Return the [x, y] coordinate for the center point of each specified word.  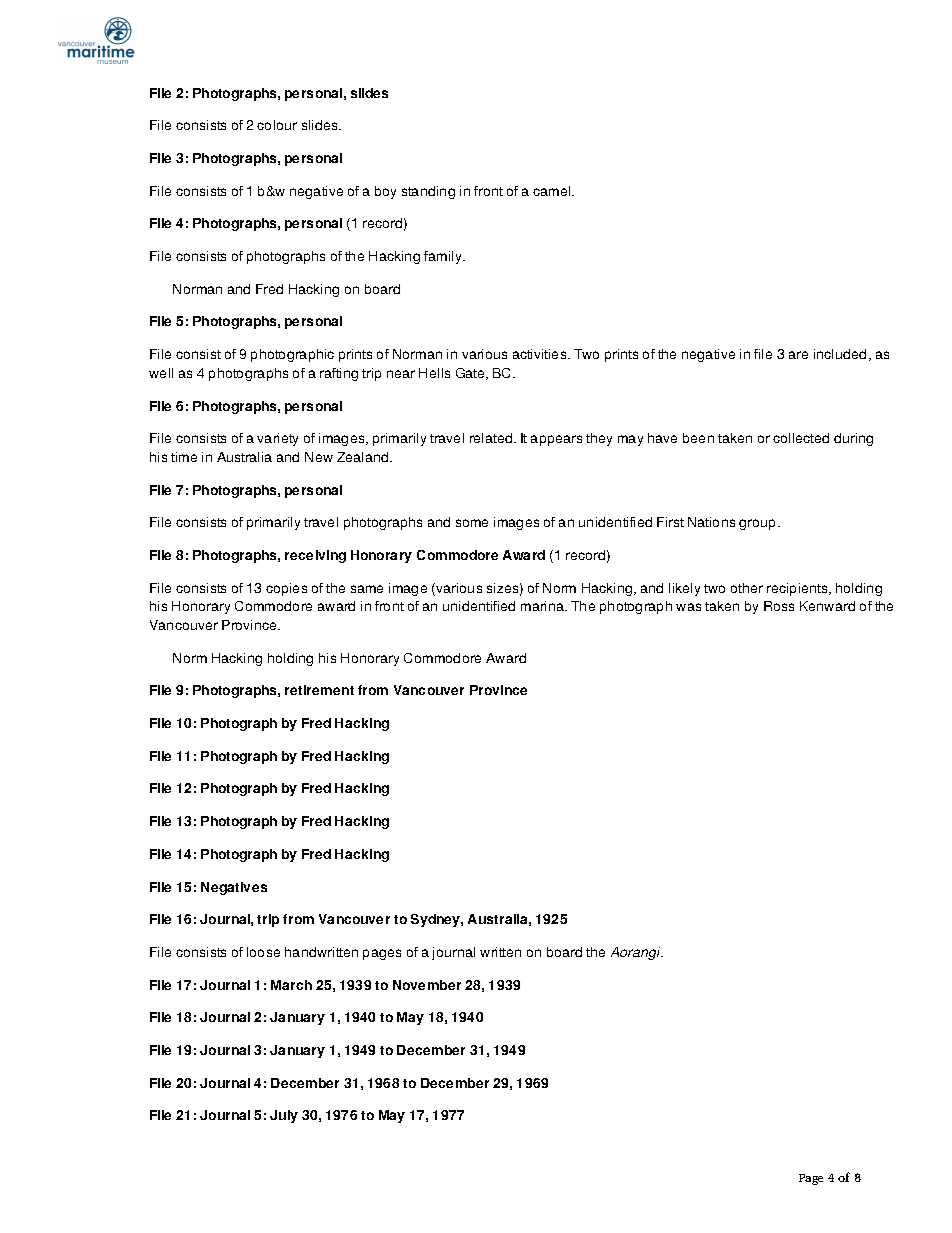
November [427, 985]
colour [277, 125]
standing [428, 192]
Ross [779, 606]
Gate [471, 374]
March [291, 985]
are [798, 355]
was [688, 607]
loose [263, 952]
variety [277, 439]
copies [286, 589]
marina [543, 606]
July [284, 1116]
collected [801, 438]
